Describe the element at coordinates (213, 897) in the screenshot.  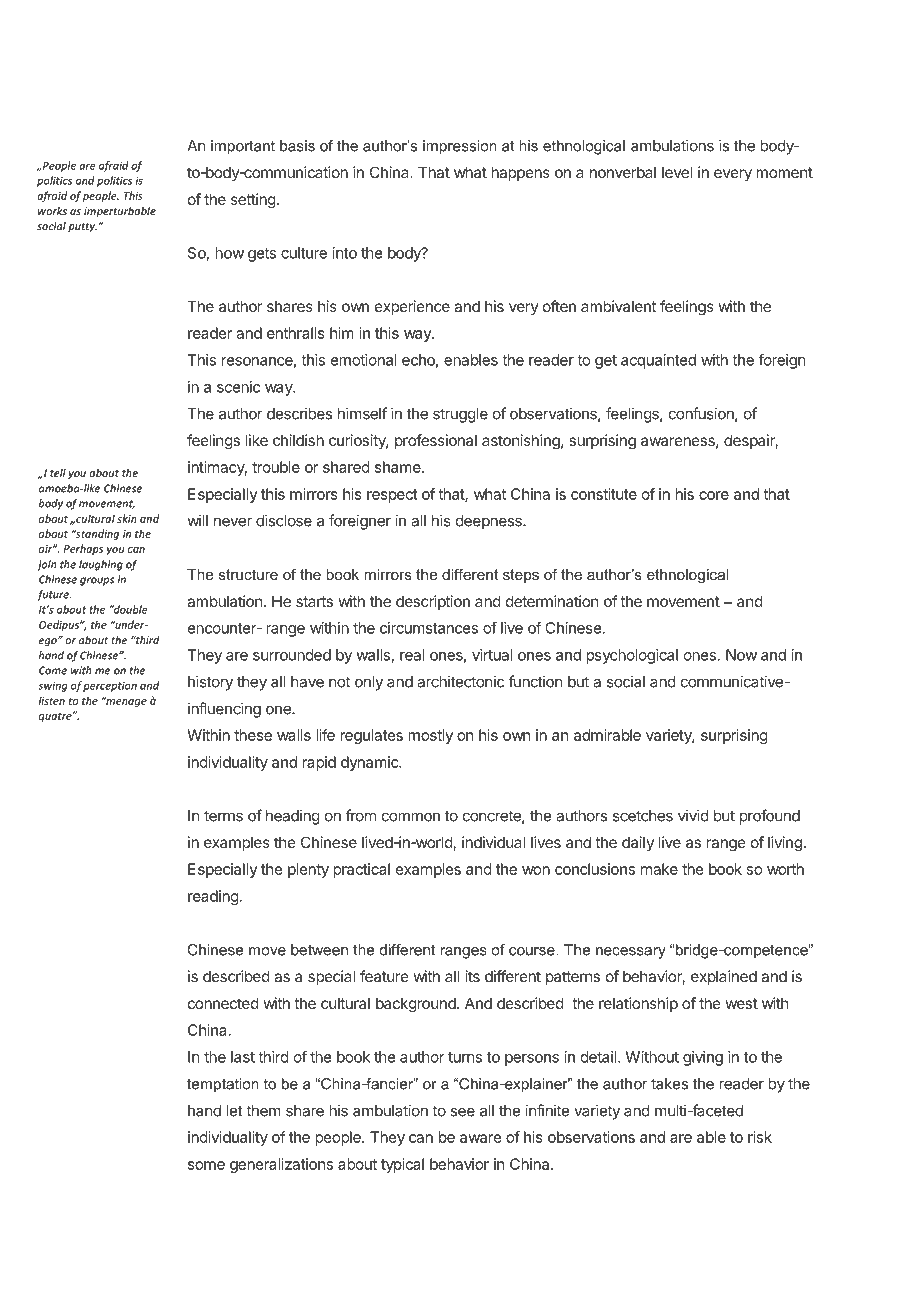
I see `reading` at that location.
